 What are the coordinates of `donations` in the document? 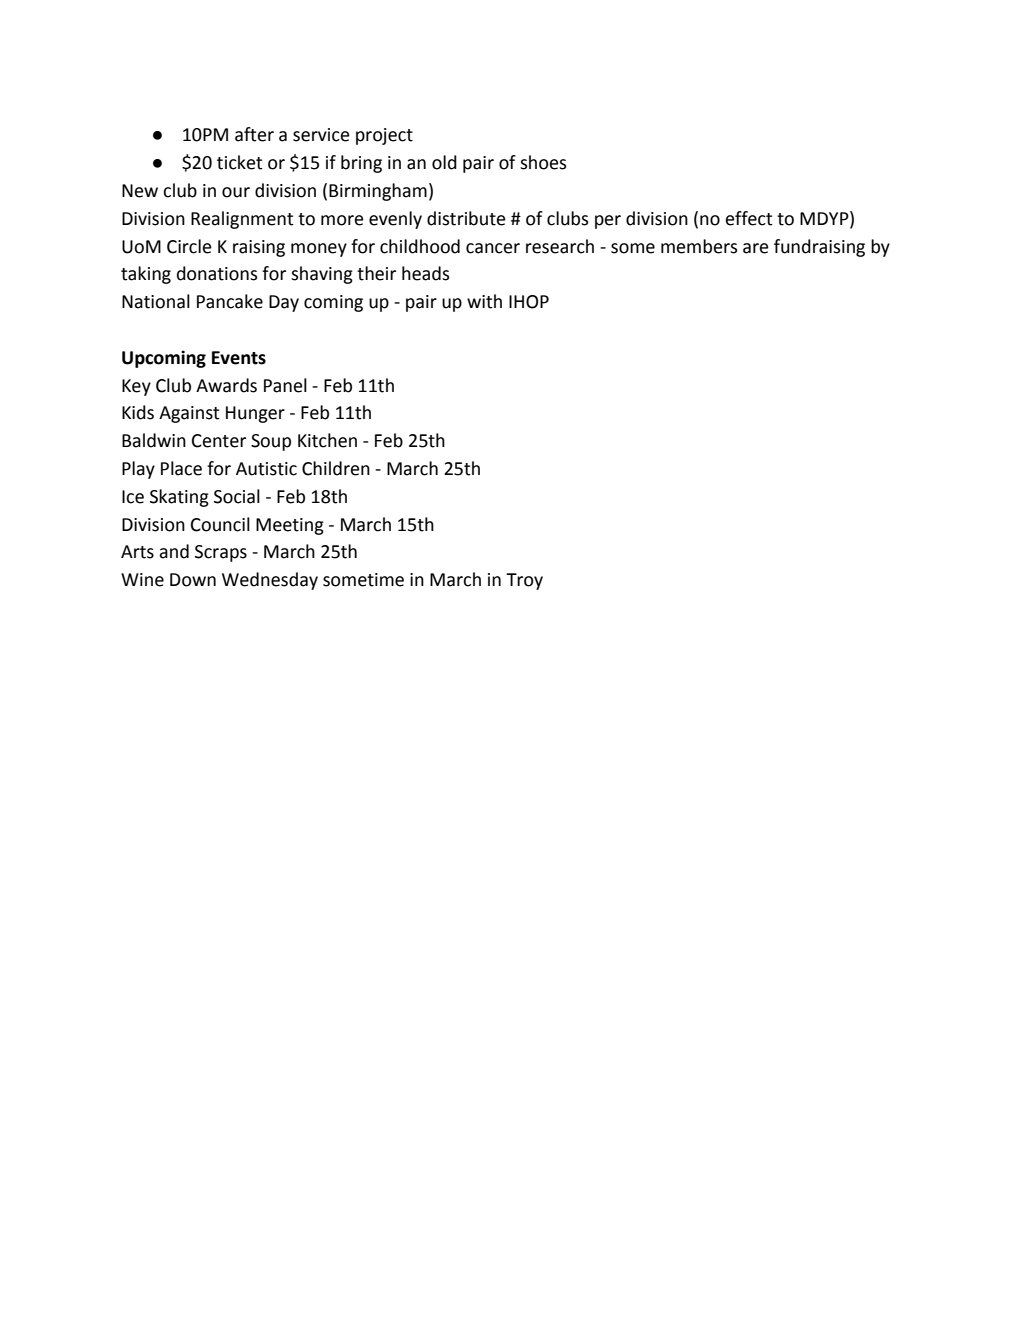 It's located at (217, 273).
